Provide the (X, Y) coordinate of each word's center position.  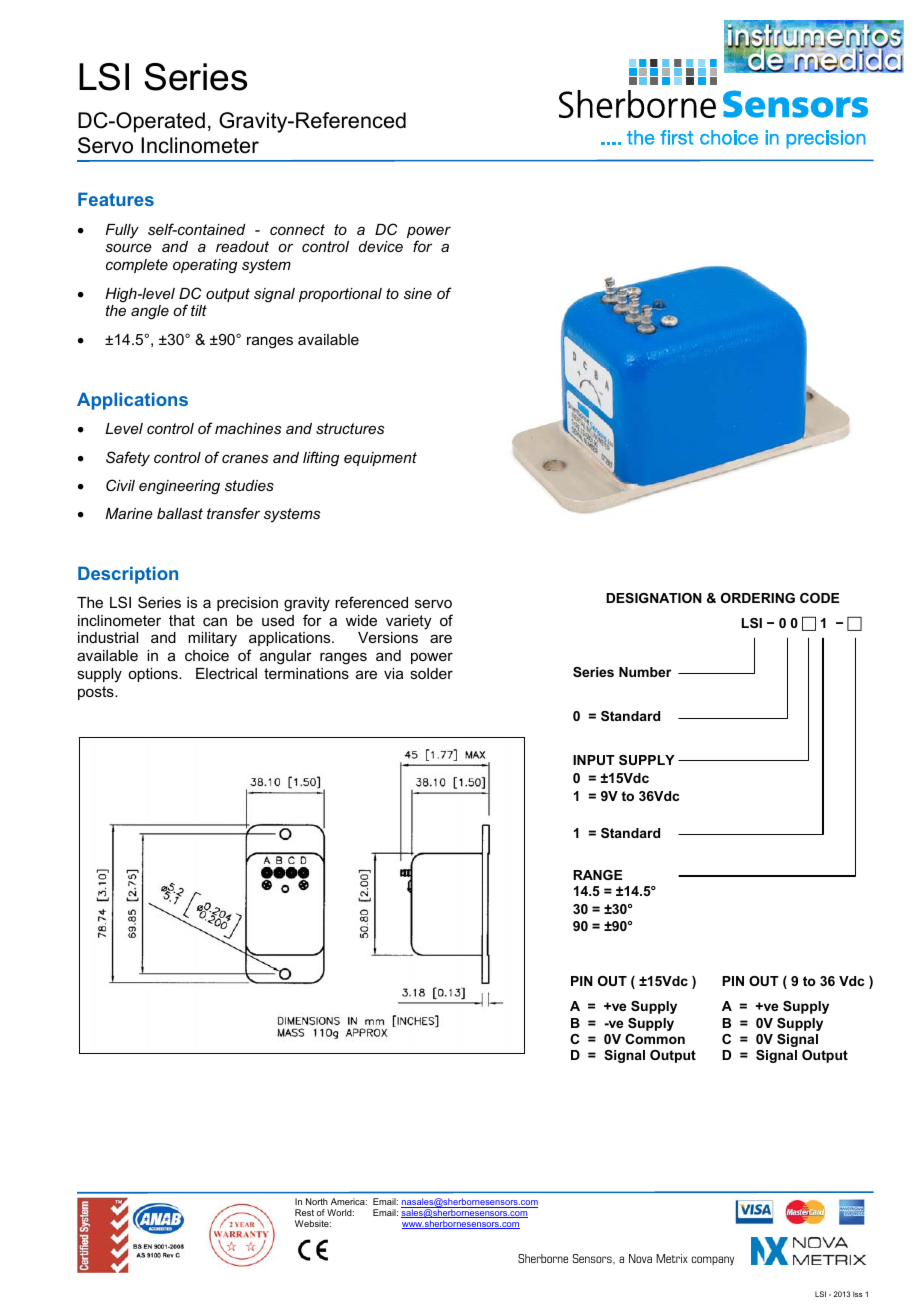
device (381, 246)
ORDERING (758, 598)
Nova (640, 1258)
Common (655, 1039)
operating (205, 266)
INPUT (594, 760)
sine (418, 293)
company (712, 1261)
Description (128, 575)
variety (408, 622)
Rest (304, 1212)
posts (97, 693)
